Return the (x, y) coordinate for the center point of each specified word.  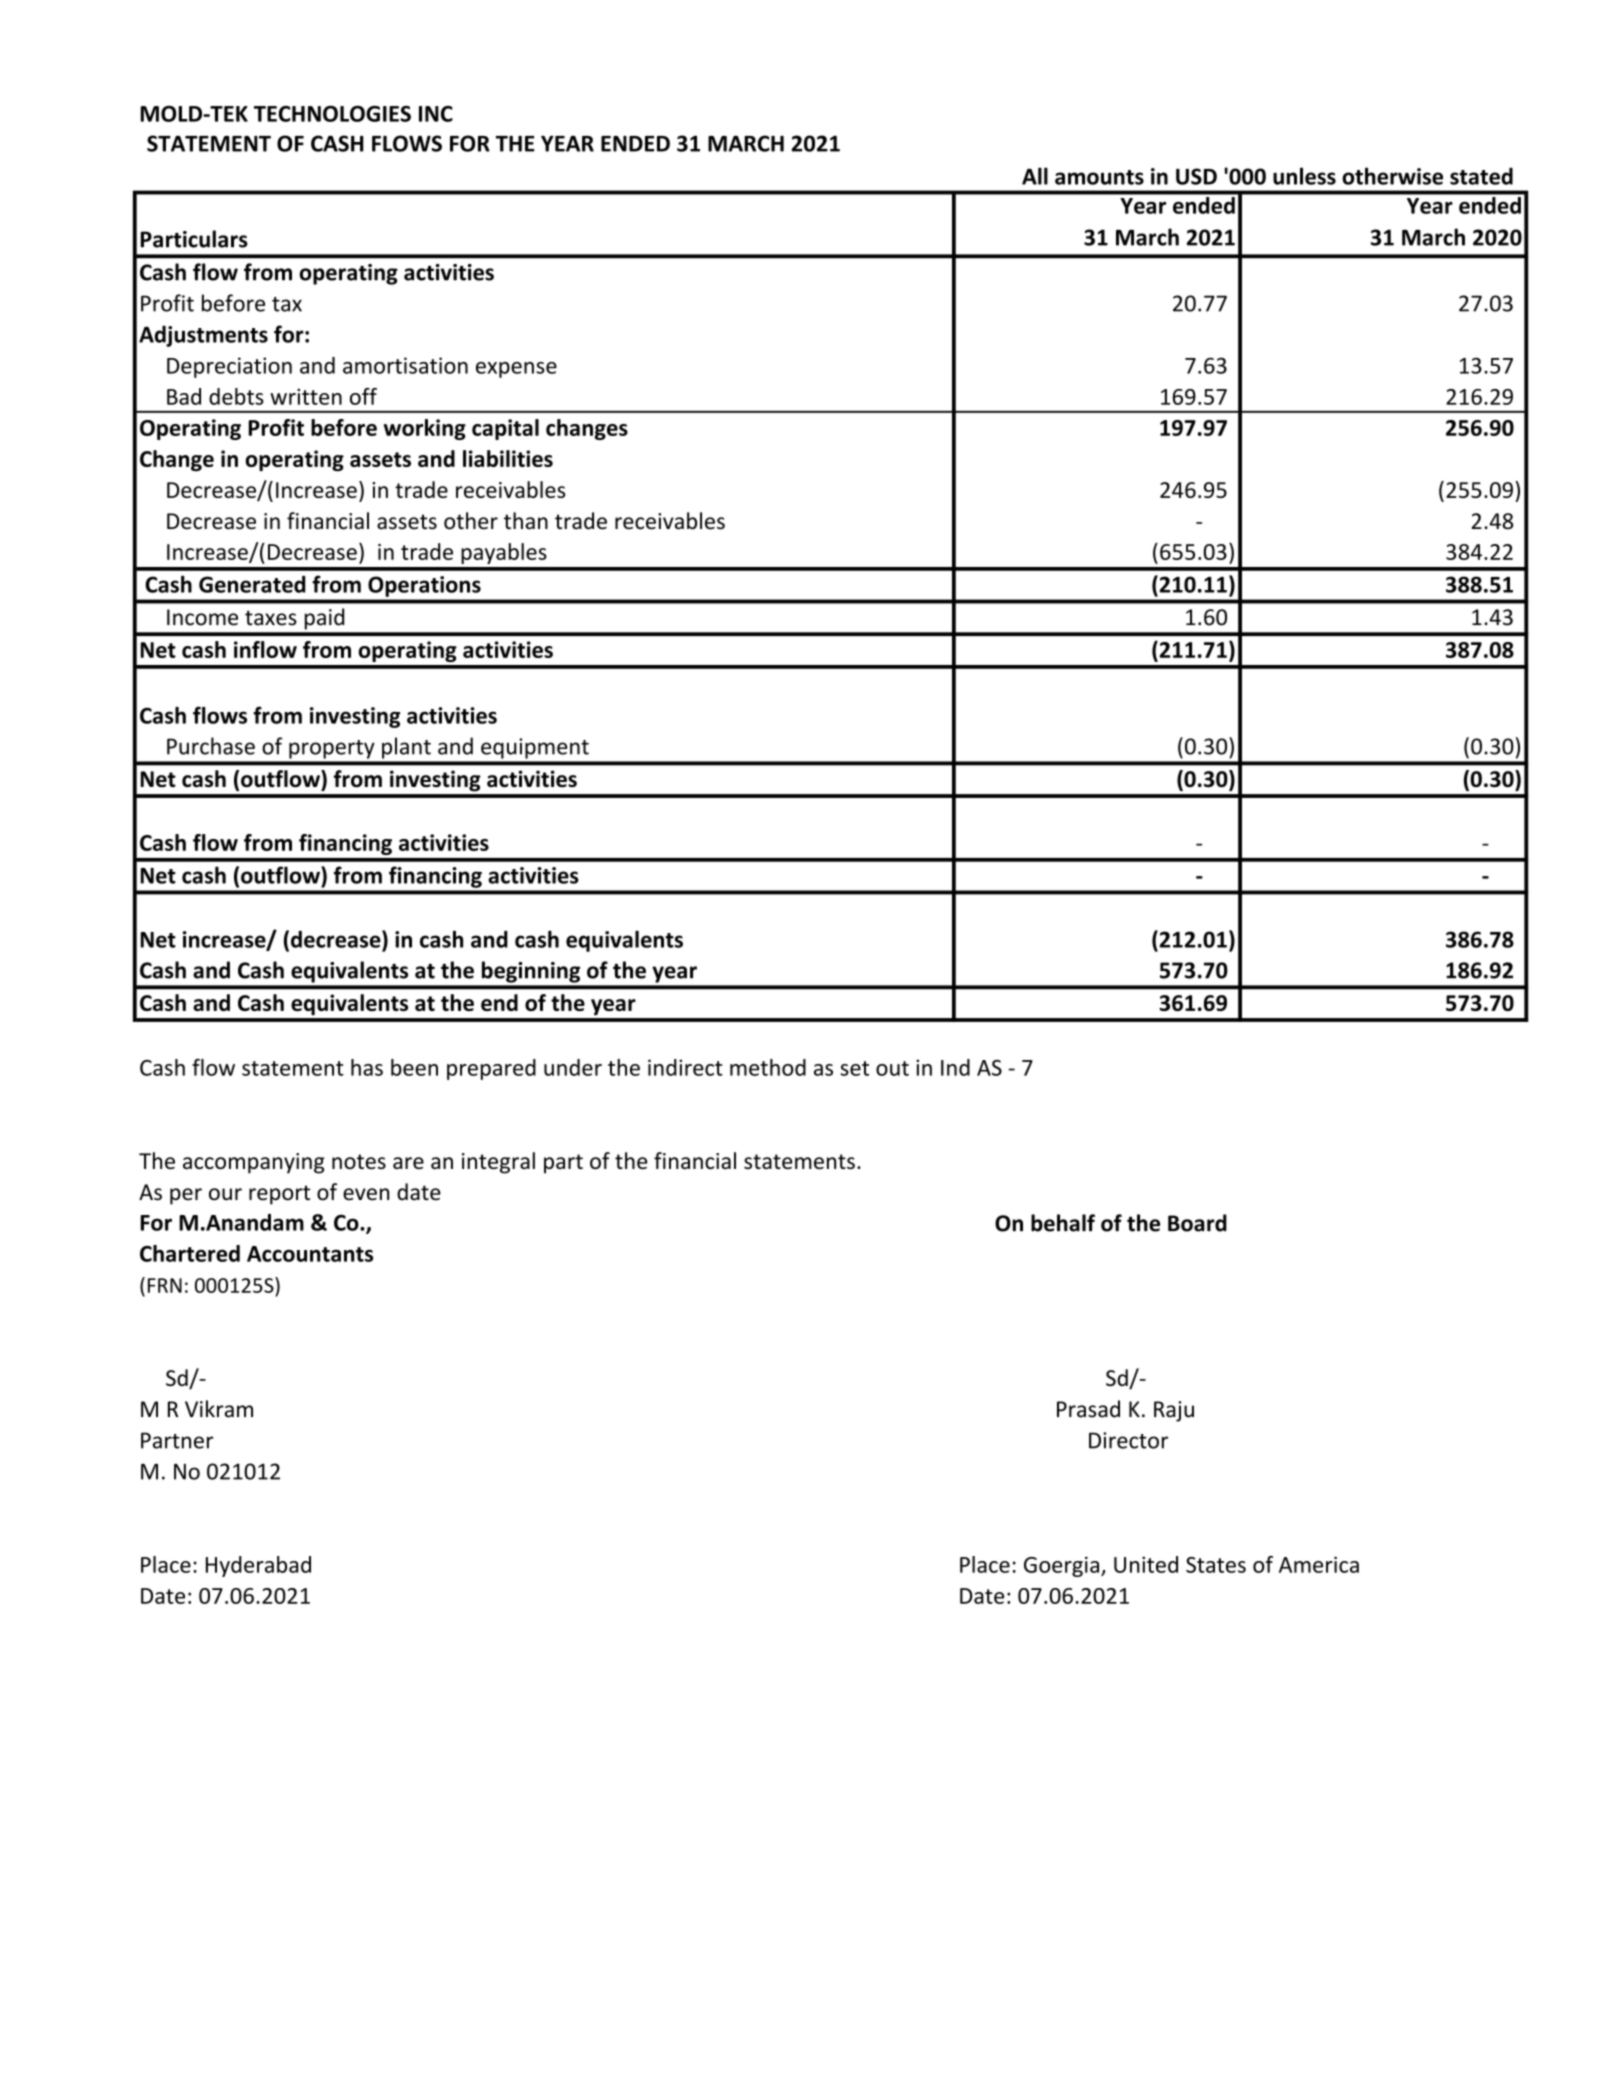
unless (1304, 176)
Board (1197, 1223)
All (1035, 176)
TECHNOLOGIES (332, 114)
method (768, 1067)
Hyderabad (258, 1566)
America (1319, 1564)
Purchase (211, 746)
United (1146, 1564)
